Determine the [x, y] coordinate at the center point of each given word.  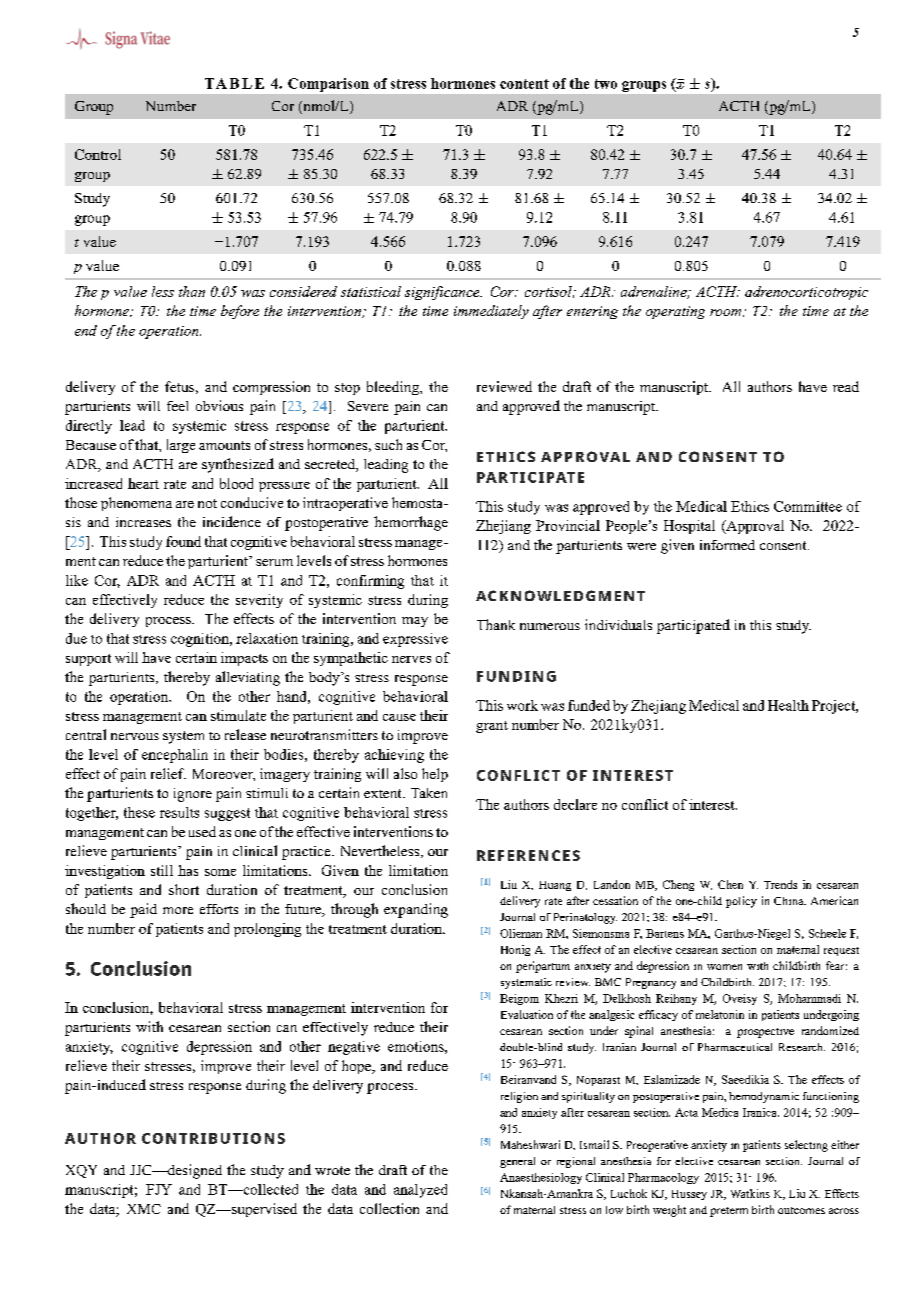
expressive [415, 640]
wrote [332, 1170]
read [846, 386]
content [524, 84]
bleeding [394, 388]
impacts [244, 659]
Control [98, 154]
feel [177, 406]
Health [788, 705]
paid [143, 910]
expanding [416, 910]
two [606, 84]
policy [741, 902]
